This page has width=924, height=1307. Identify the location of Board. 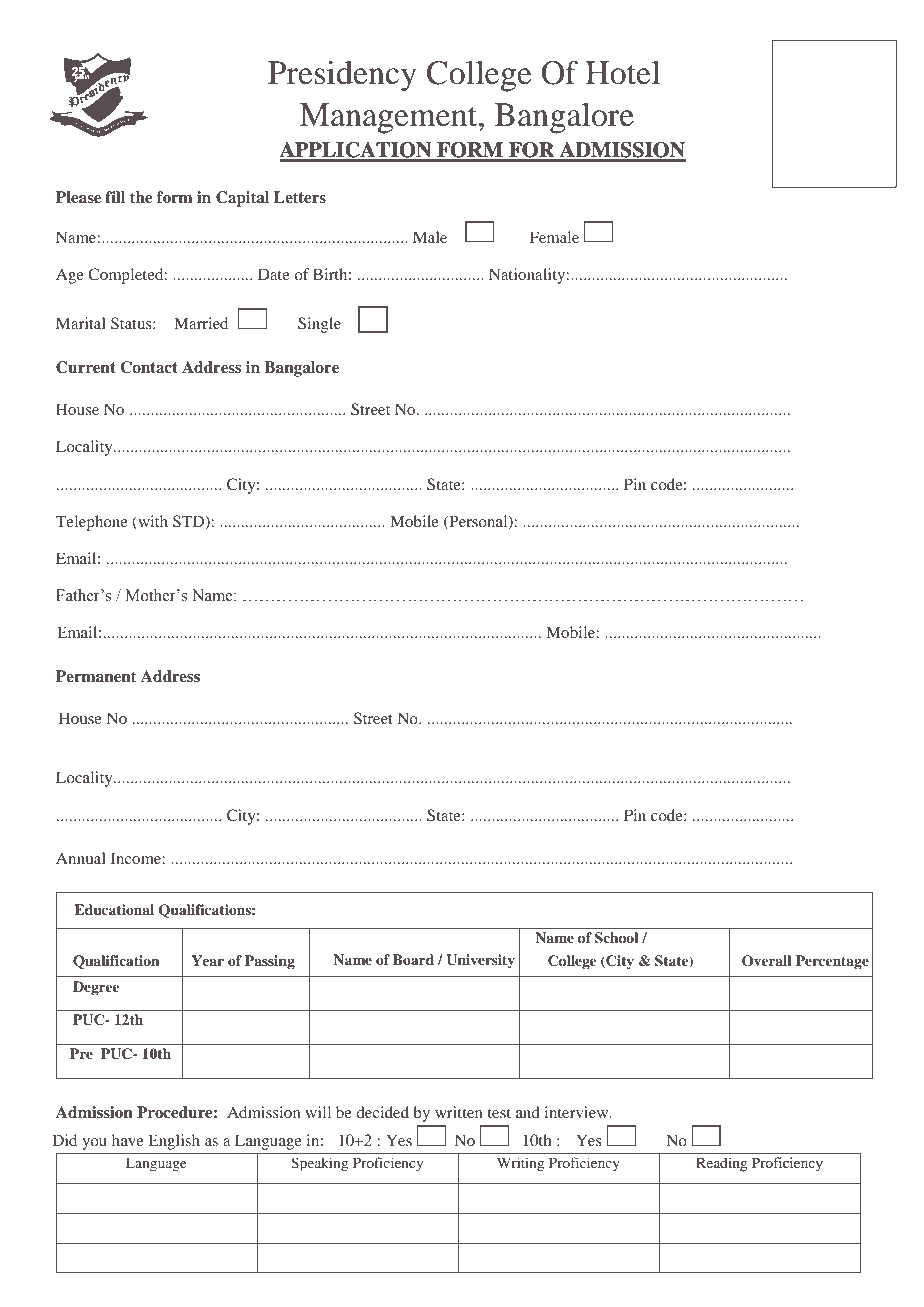
(413, 959).
